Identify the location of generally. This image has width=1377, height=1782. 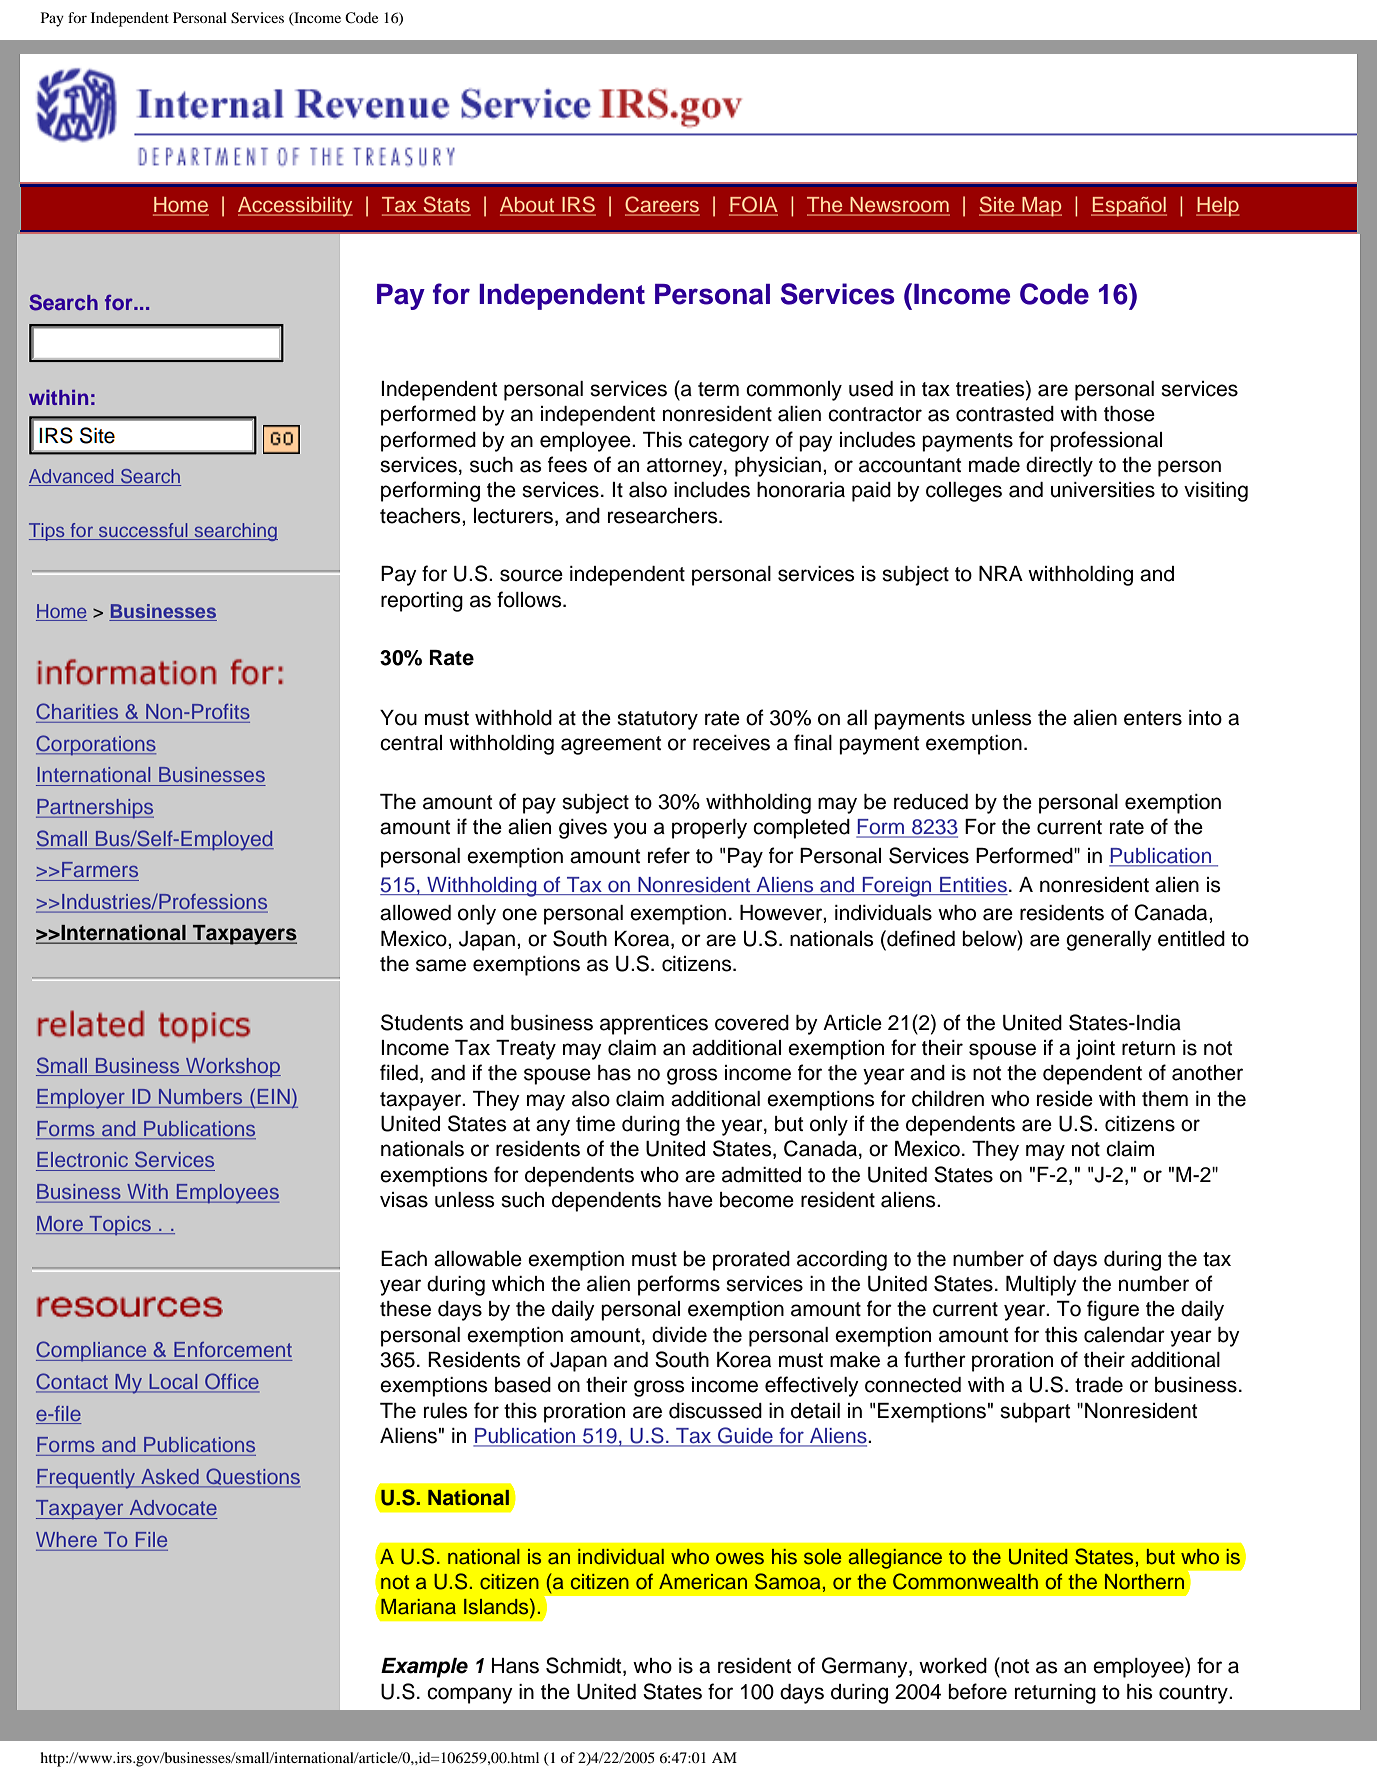
(1109, 941).
